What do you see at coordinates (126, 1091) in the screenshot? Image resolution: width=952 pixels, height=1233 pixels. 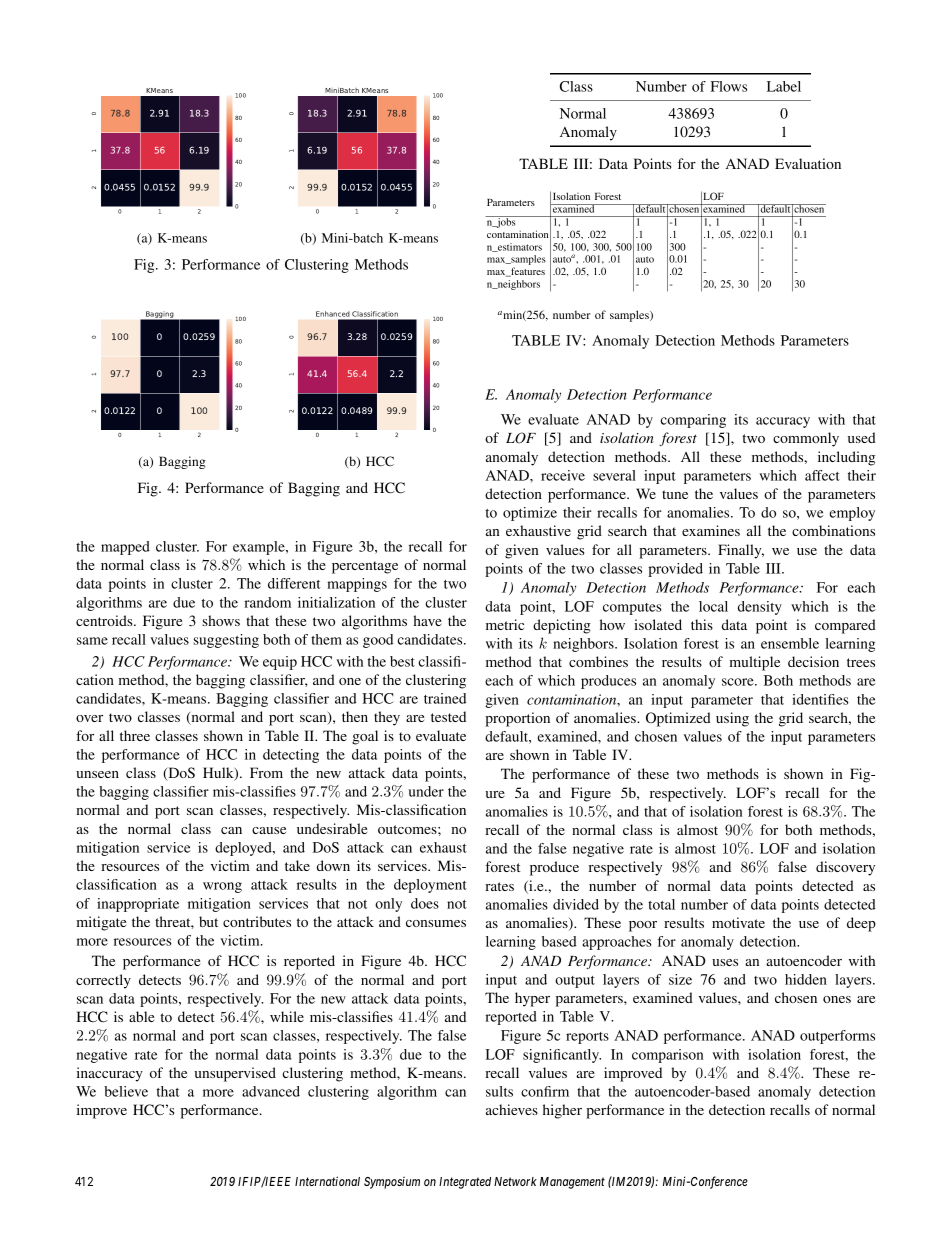 I see `believe` at bounding box center [126, 1091].
